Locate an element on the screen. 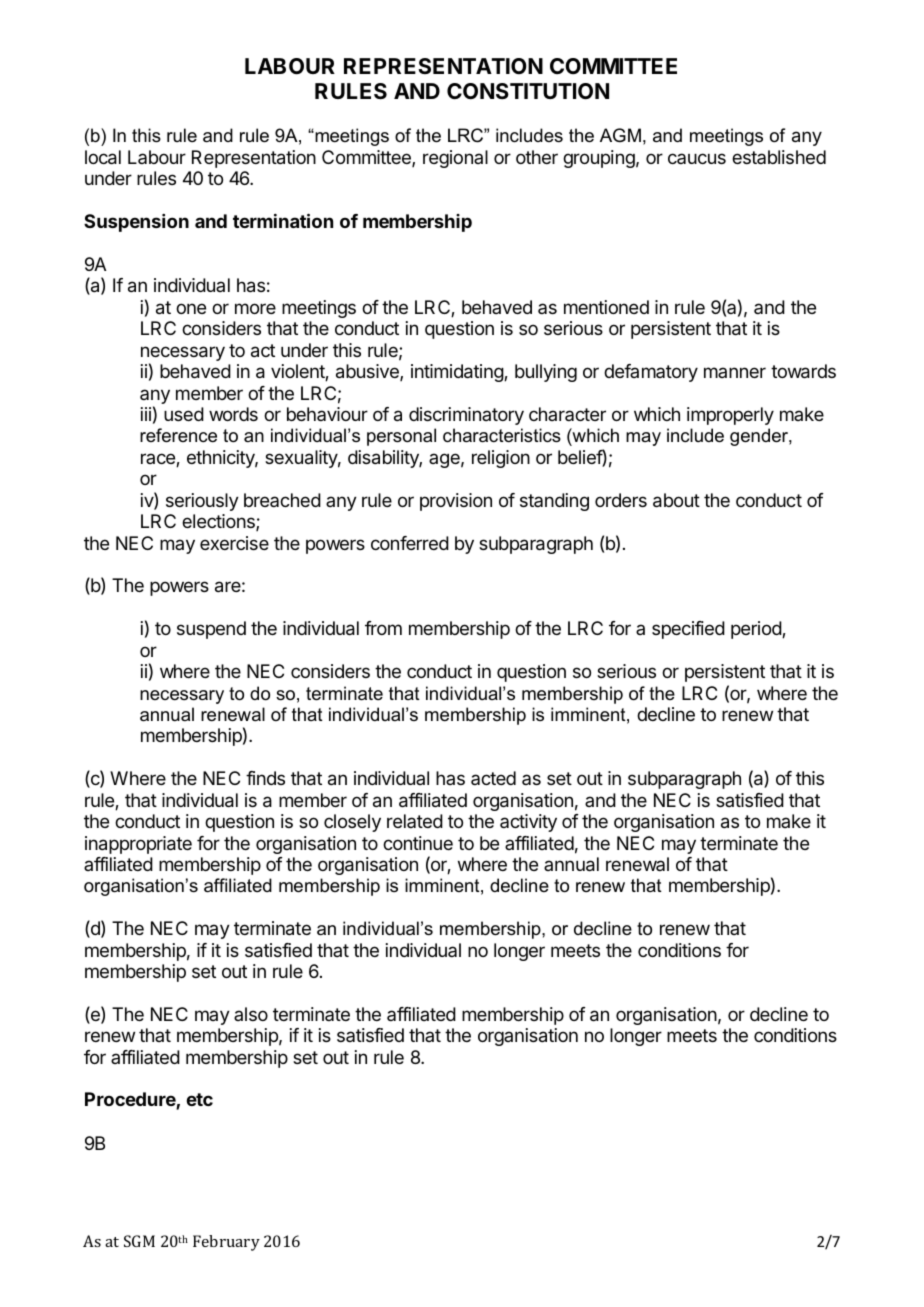 This screenshot has width=924, height=1307. intimidating is located at coordinates (458, 373).
